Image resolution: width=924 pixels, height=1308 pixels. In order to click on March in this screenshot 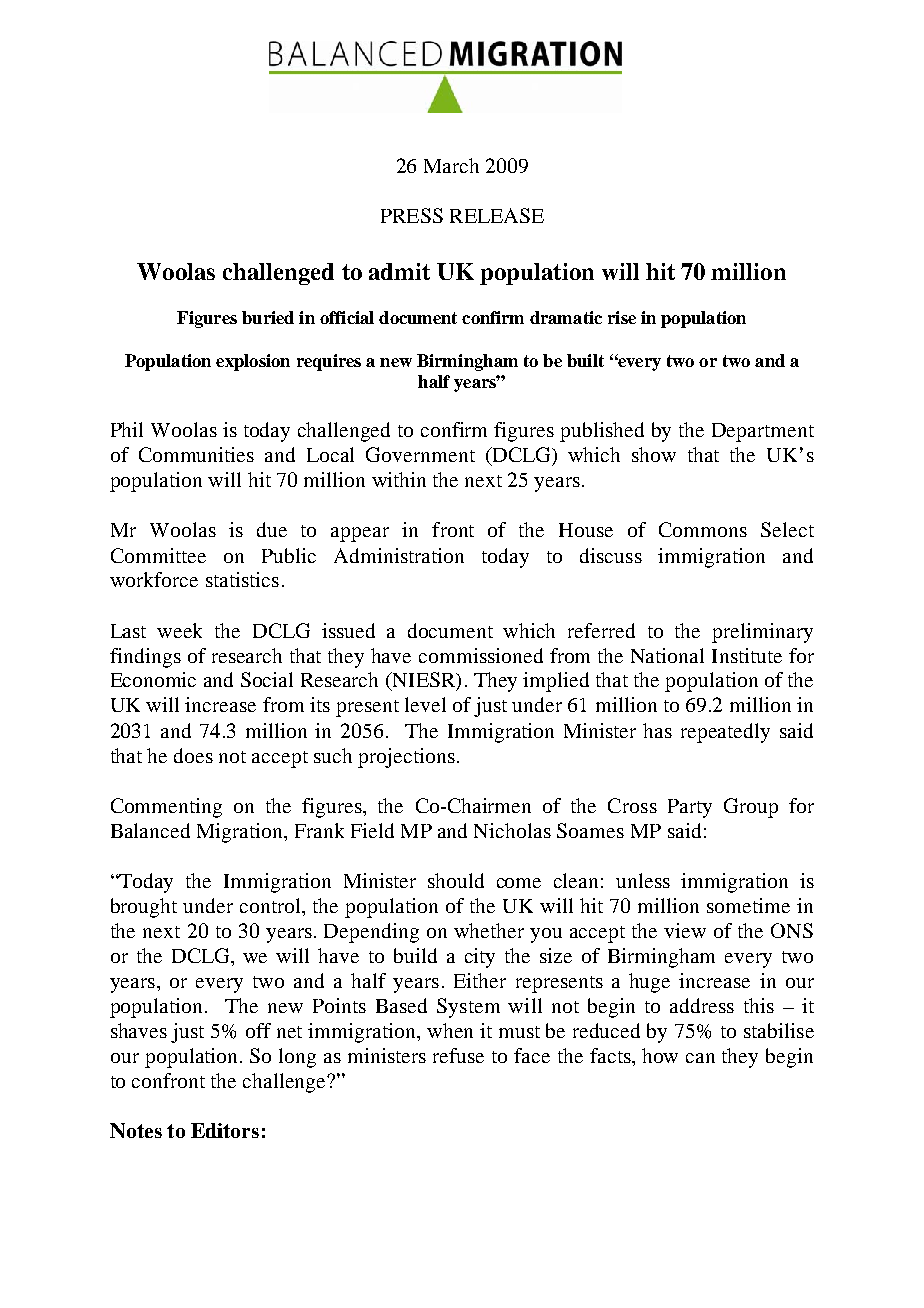, I will do `click(451, 165)`.
